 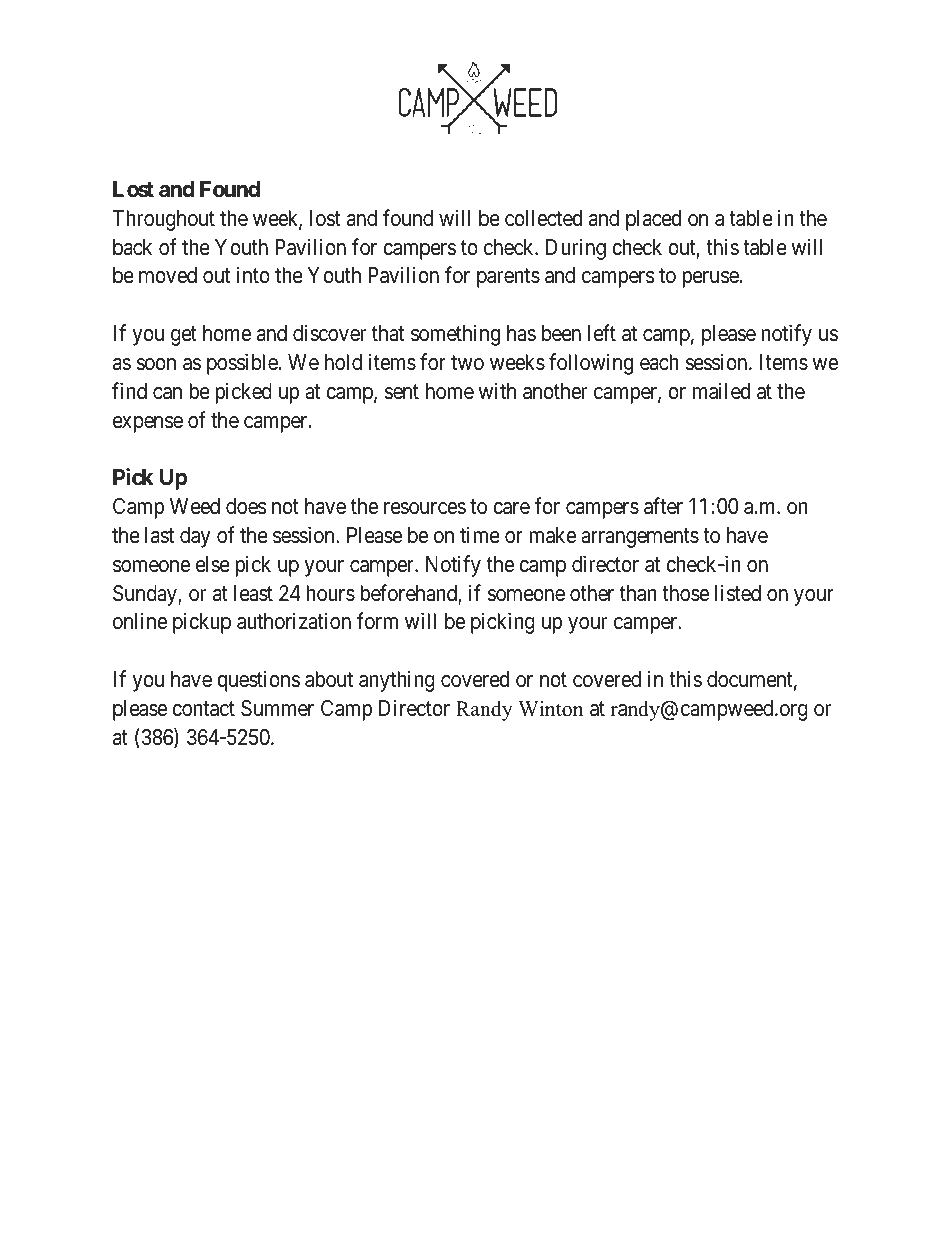 I want to click on expense, so click(x=148, y=424).
